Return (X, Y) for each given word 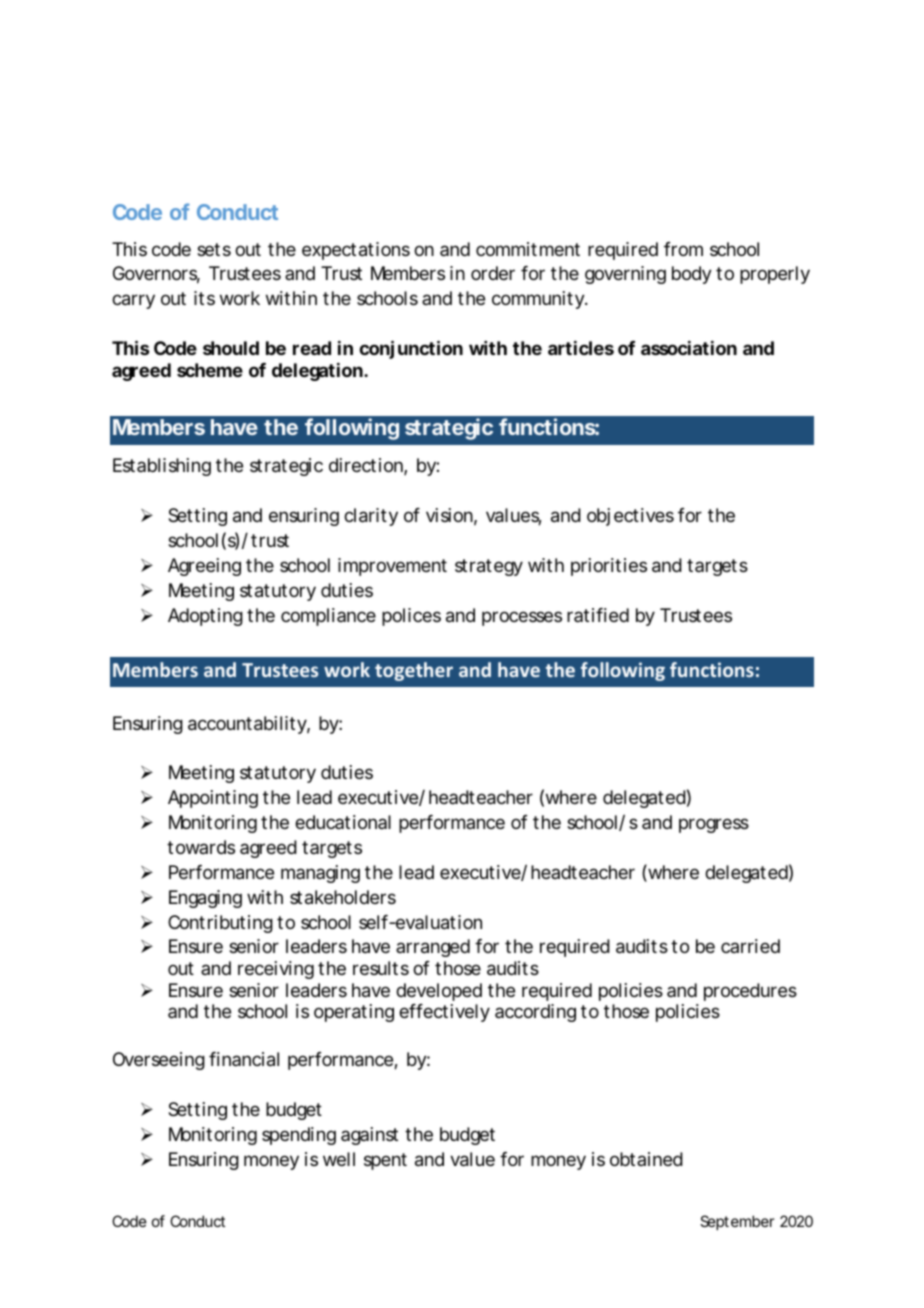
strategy (489, 567)
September (737, 1222)
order (493, 273)
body (691, 275)
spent (385, 1161)
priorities (609, 567)
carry (133, 301)
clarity (371, 517)
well (339, 1159)
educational (343, 822)
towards (201, 847)
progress (714, 825)
